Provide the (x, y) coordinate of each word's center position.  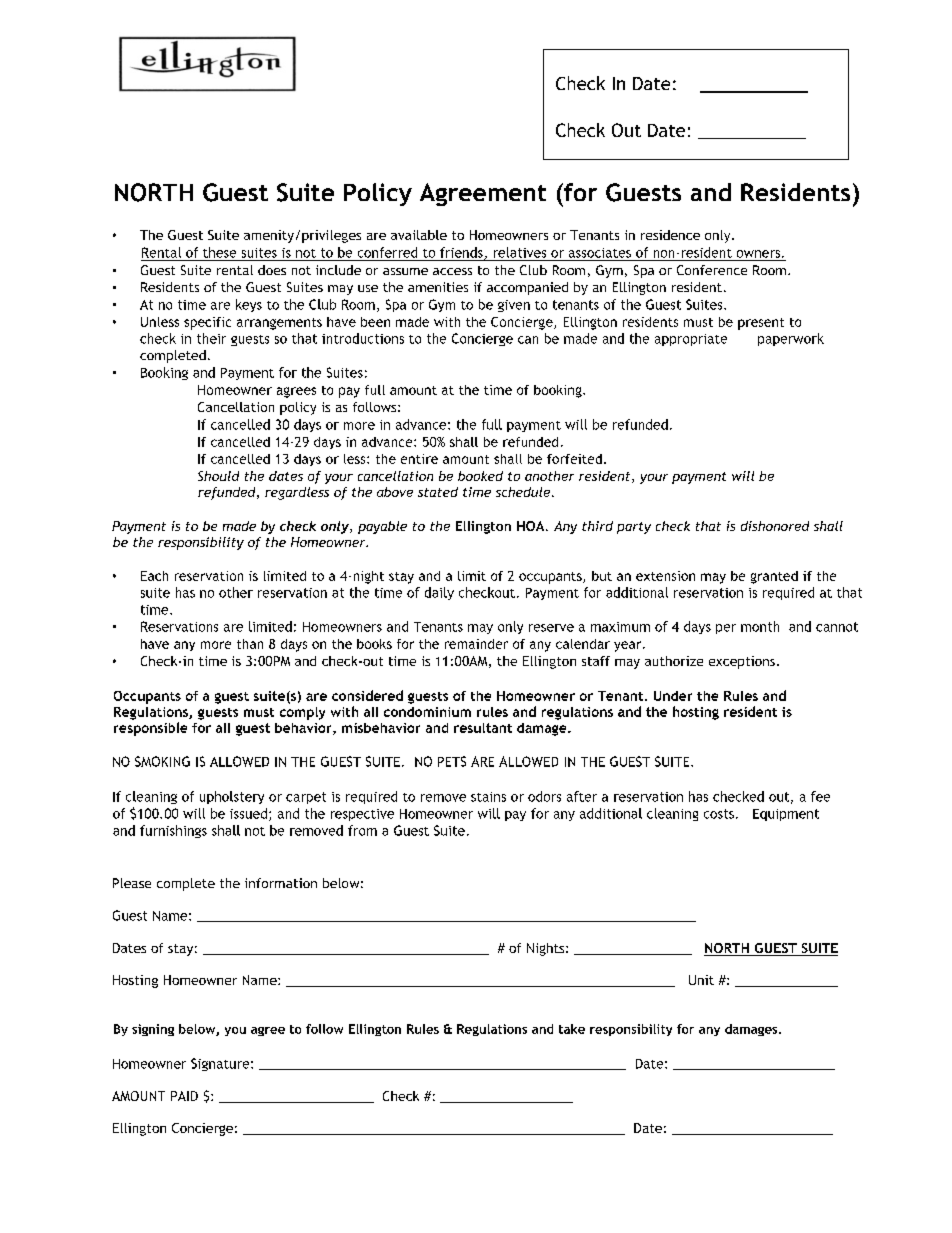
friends (462, 253)
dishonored (775, 526)
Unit (701, 980)
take (572, 1029)
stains (488, 797)
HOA (532, 526)
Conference (712, 270)
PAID (184, 1096)
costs (719, 814)
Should (218, 476)
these (219, 252)
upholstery (232, 797)
